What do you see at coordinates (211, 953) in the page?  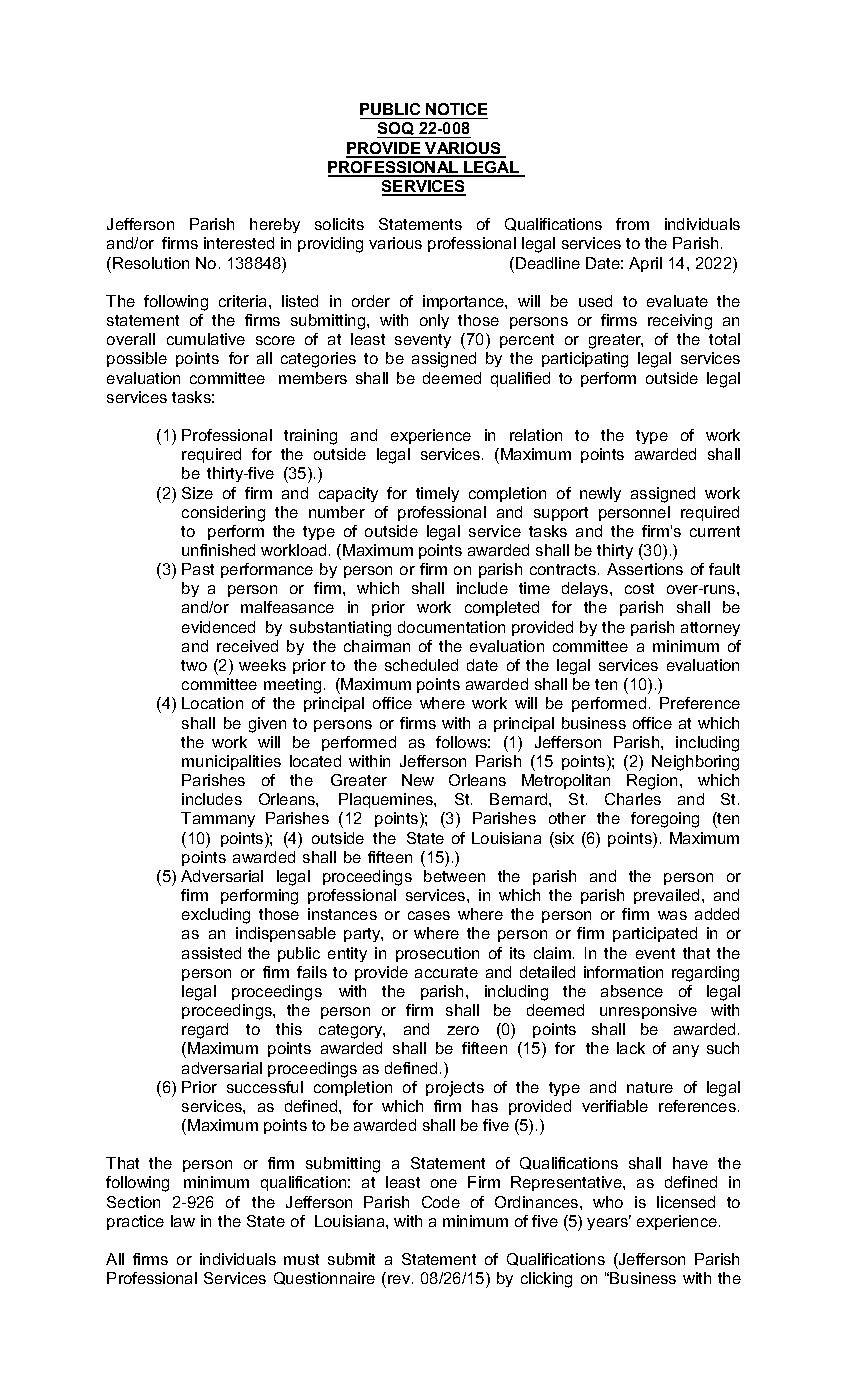 I see `assisted` at bounding box center [211, 953].
